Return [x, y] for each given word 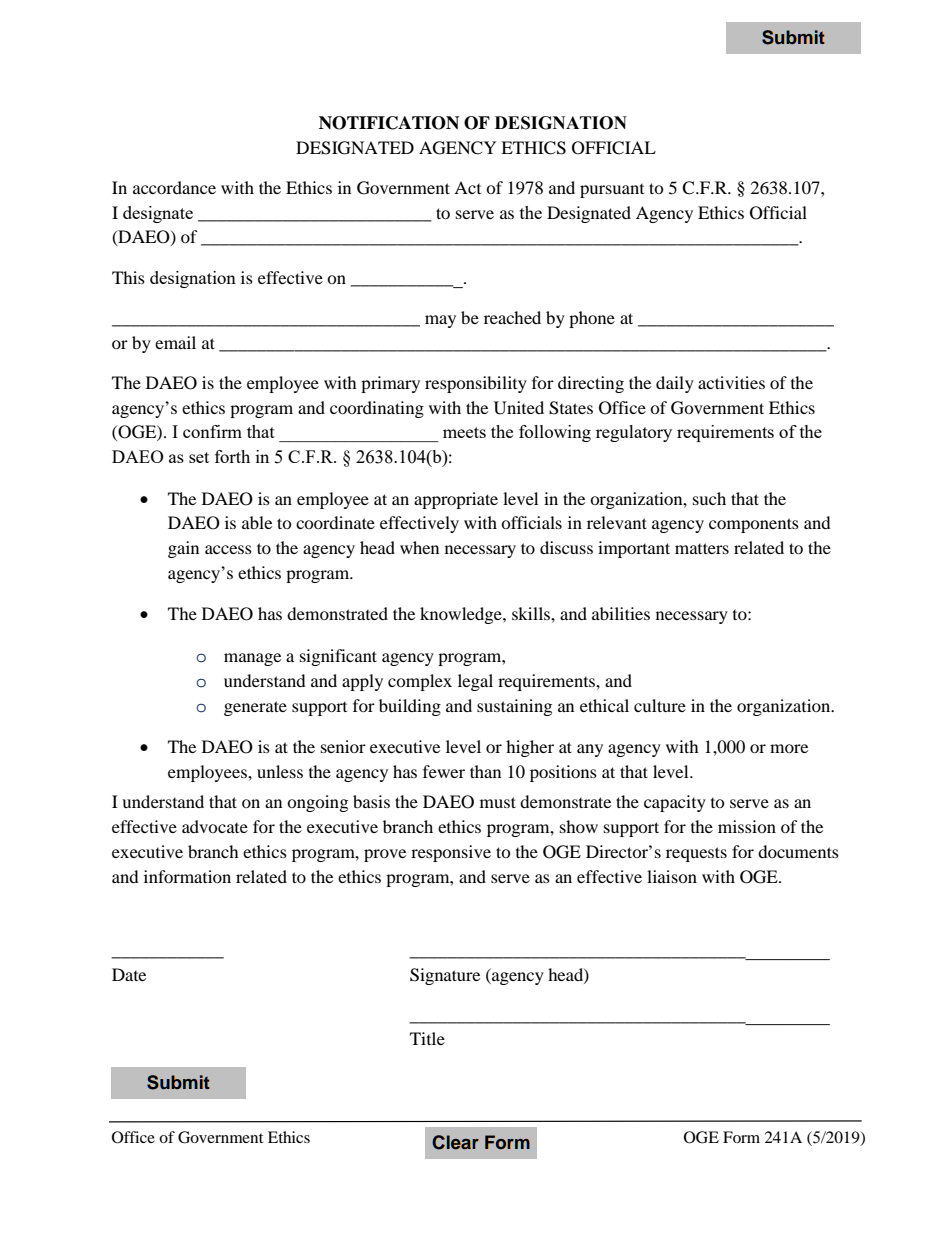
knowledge [462, 615]
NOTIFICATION [389, 123]
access [228, 549]
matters [702, 548]
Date [129, 974]
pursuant [612, 191]
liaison [672, 876]
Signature [445, 976]
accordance [174, 187]
